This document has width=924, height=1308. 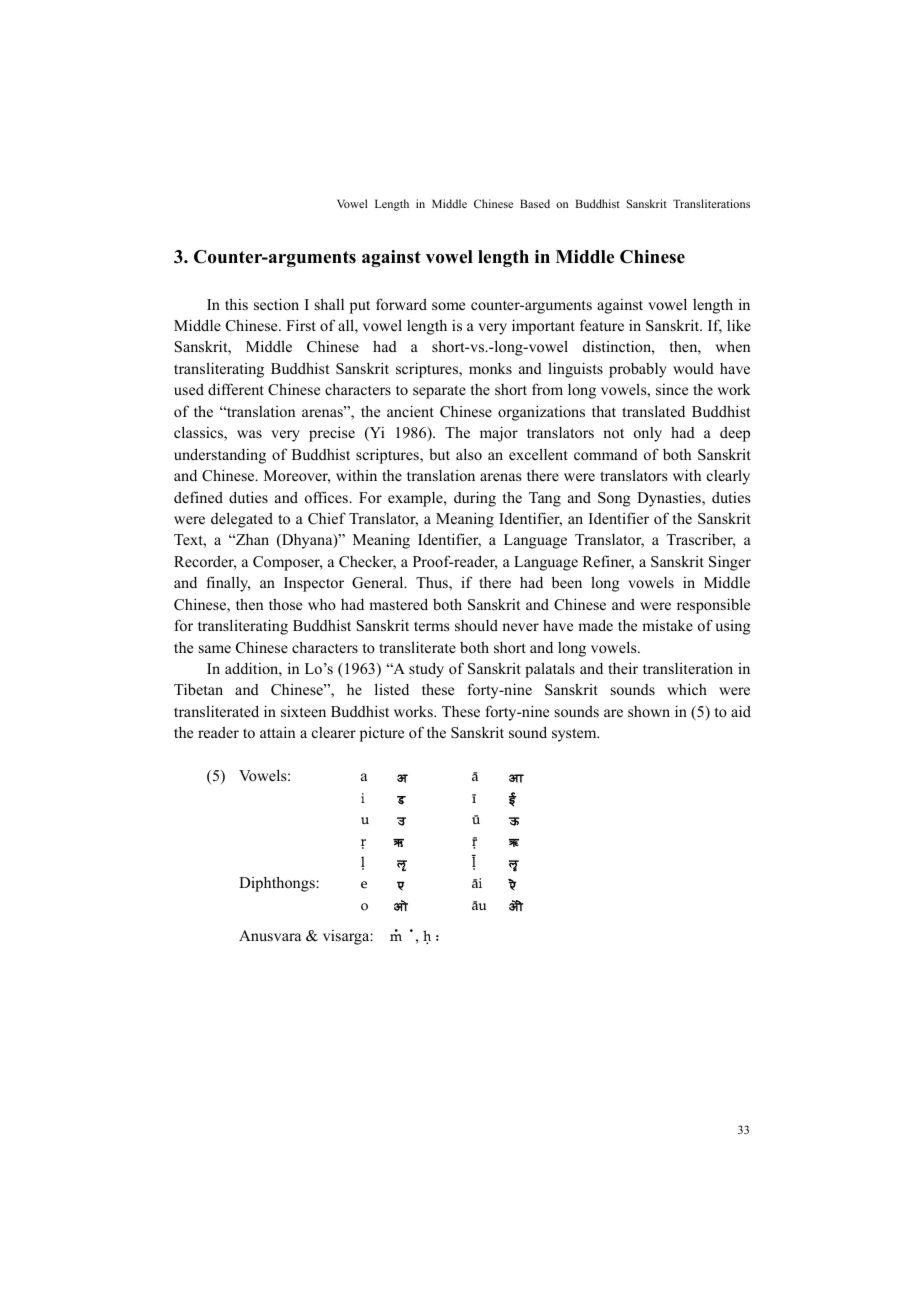 What do you see at coordinates (278, 884) in the document?
I see `Diphthongs` at bounding box center [278, 884].
